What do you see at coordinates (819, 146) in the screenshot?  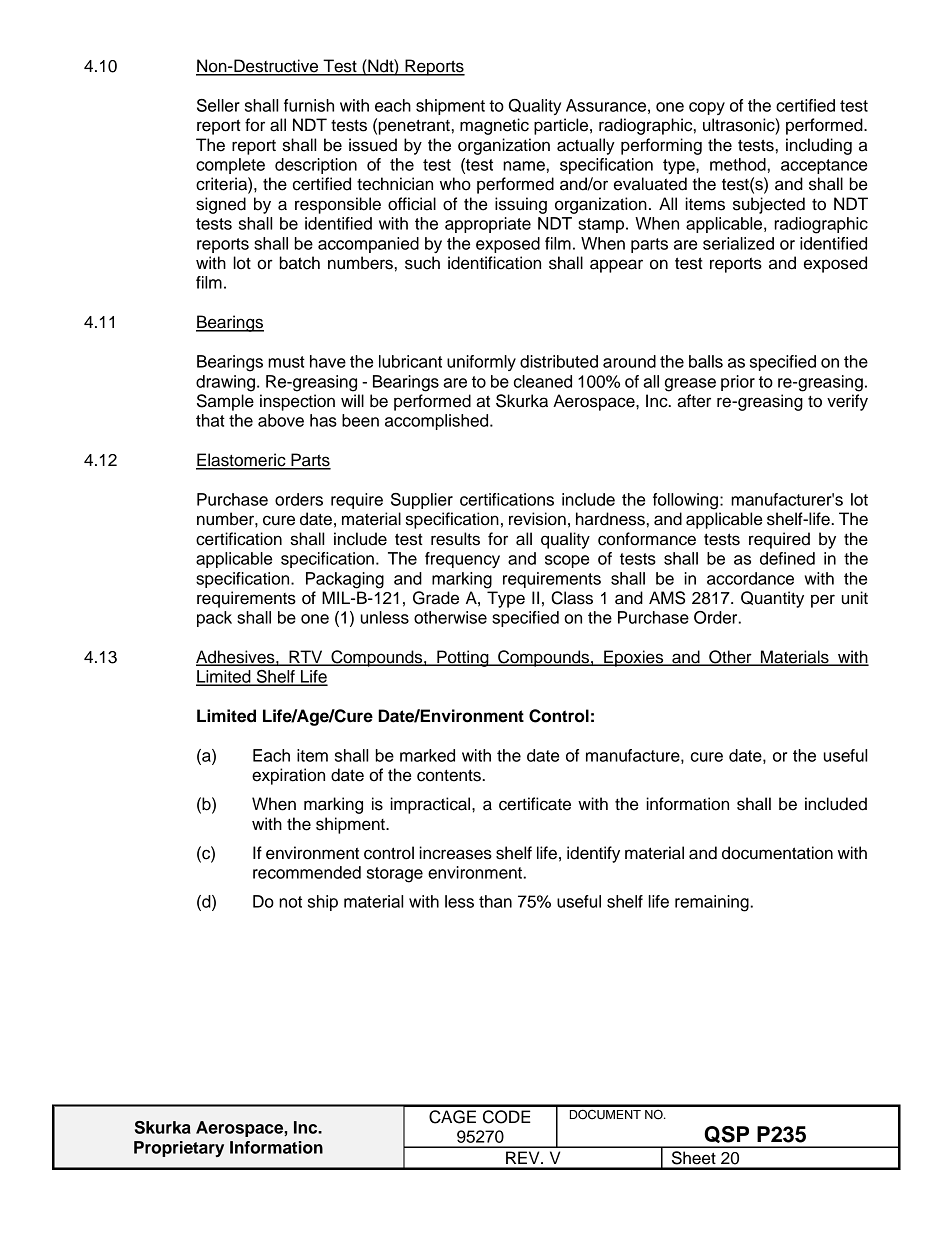 I see `including` at bounding box center [819, 146].
